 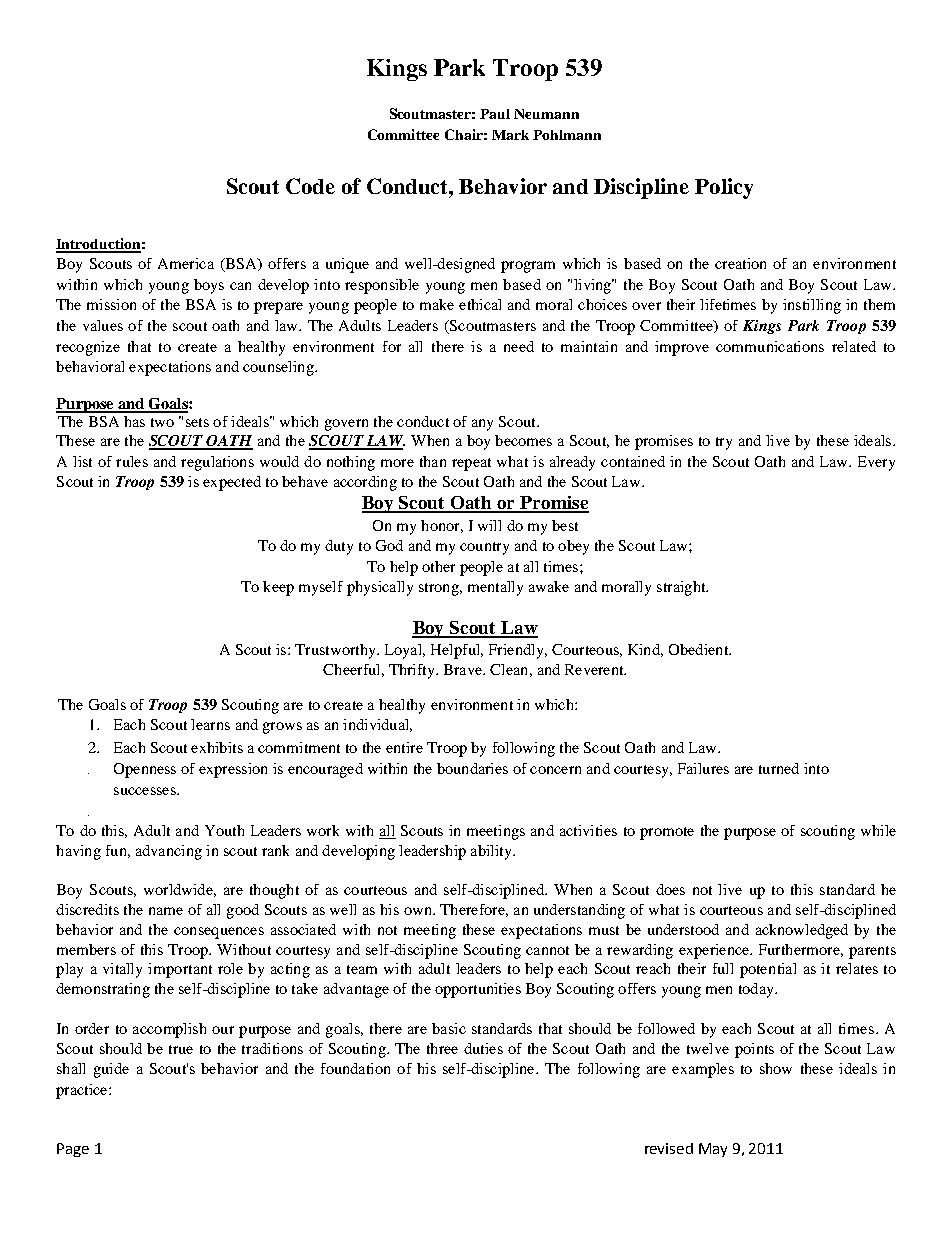 I want to click on any, so click(x=482, y=425).
